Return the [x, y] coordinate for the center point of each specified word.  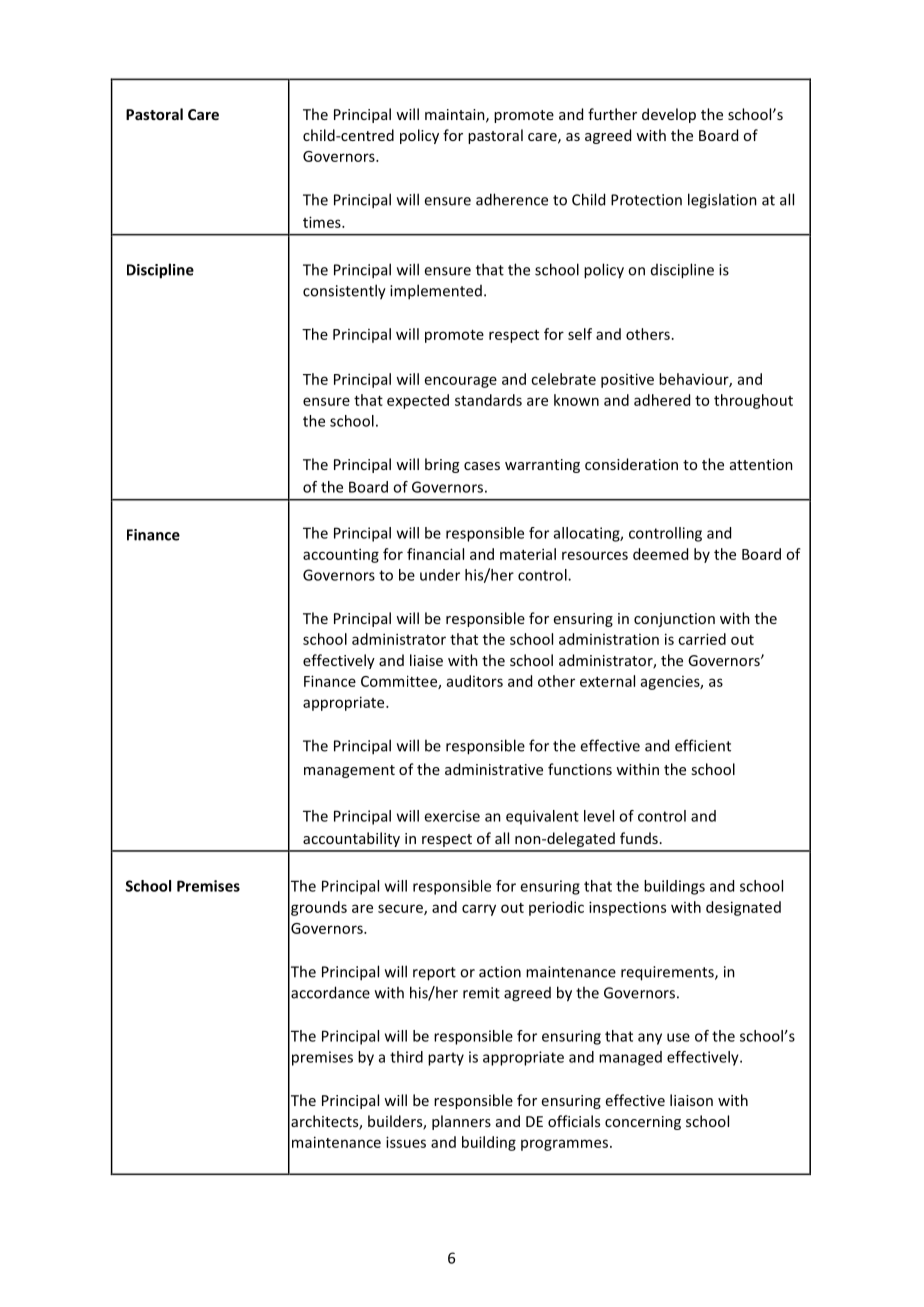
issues [406, 1142]
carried [702, 639]
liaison [691, 1100]
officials [574, 1121]
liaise [426, 660]
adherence [512, 199]
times [323, 222]
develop [669, 115]
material [528, 554]
